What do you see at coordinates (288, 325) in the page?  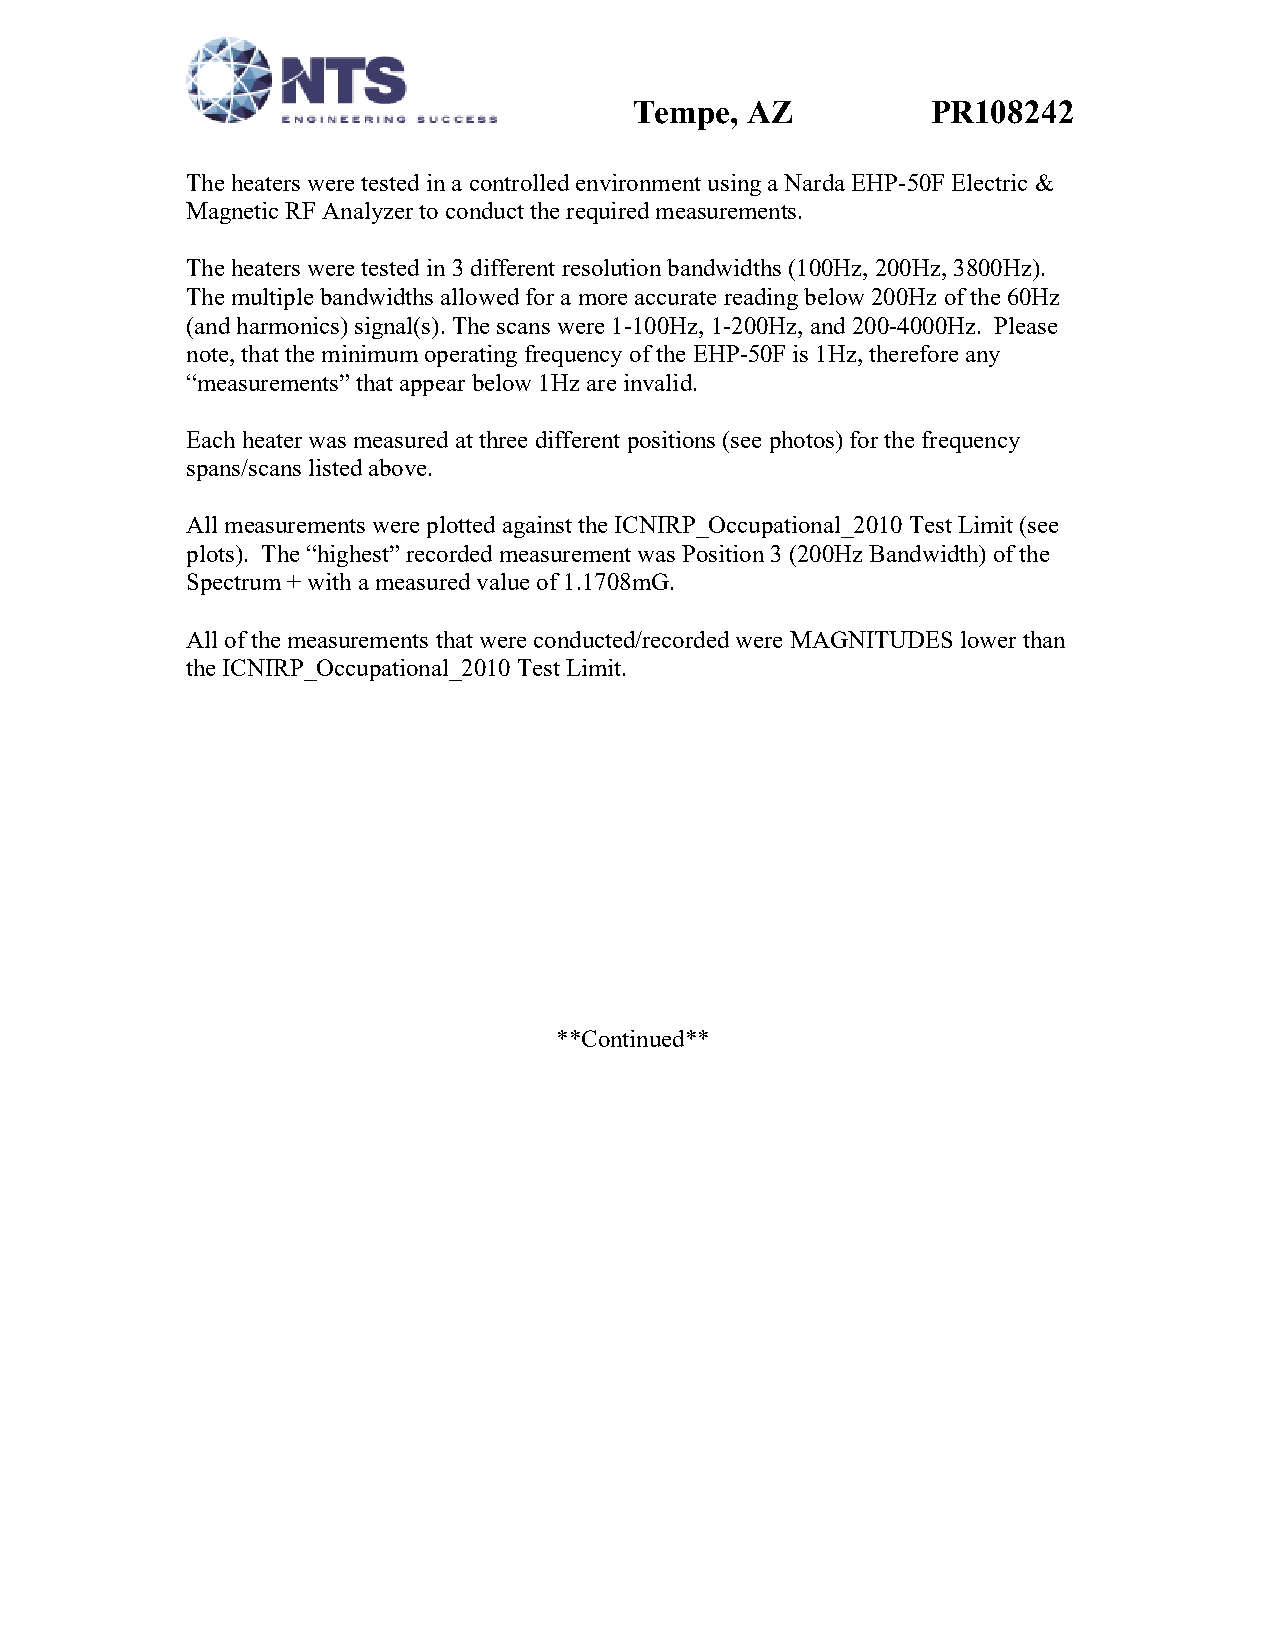 I see `harmonics` at bounding box center [288, 325].
